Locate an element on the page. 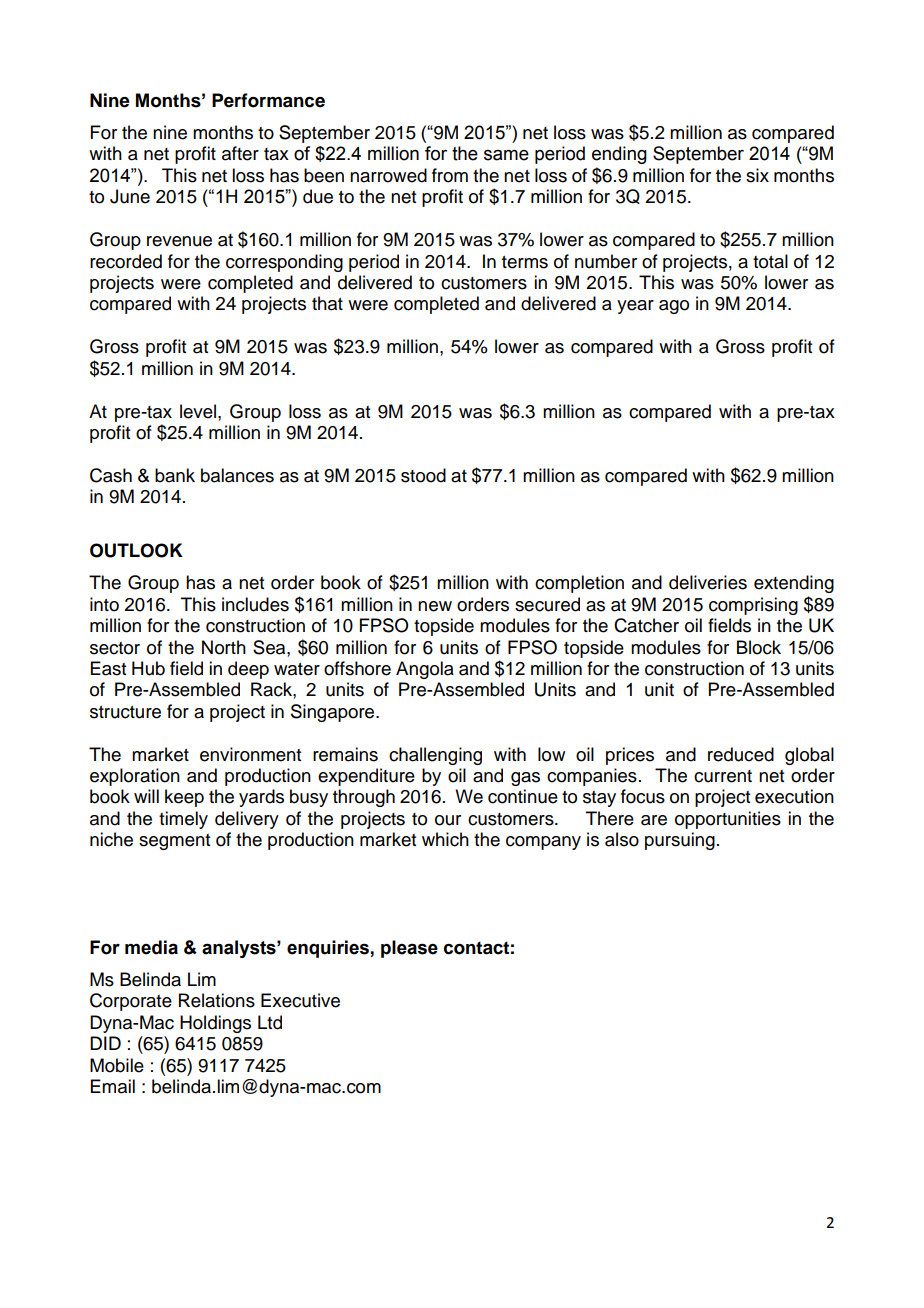  after is located at coordinates (240, 153).
